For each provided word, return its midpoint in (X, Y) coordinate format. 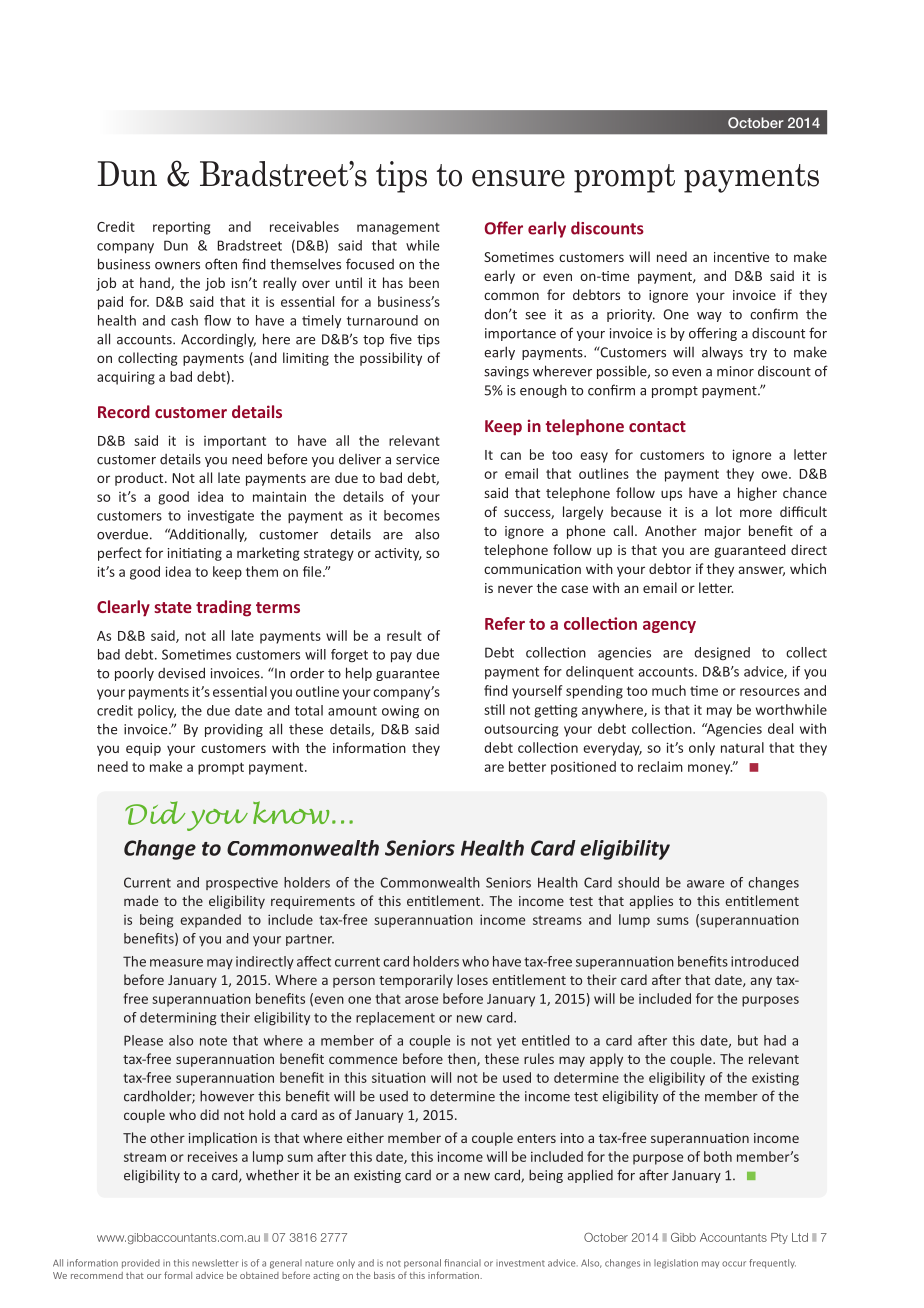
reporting (181, 228)
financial (462, 1263)
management (398, 228)
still (494, 709)
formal (178, 1275)
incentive (741, 257)
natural (742, 747)
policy (157, 711)
